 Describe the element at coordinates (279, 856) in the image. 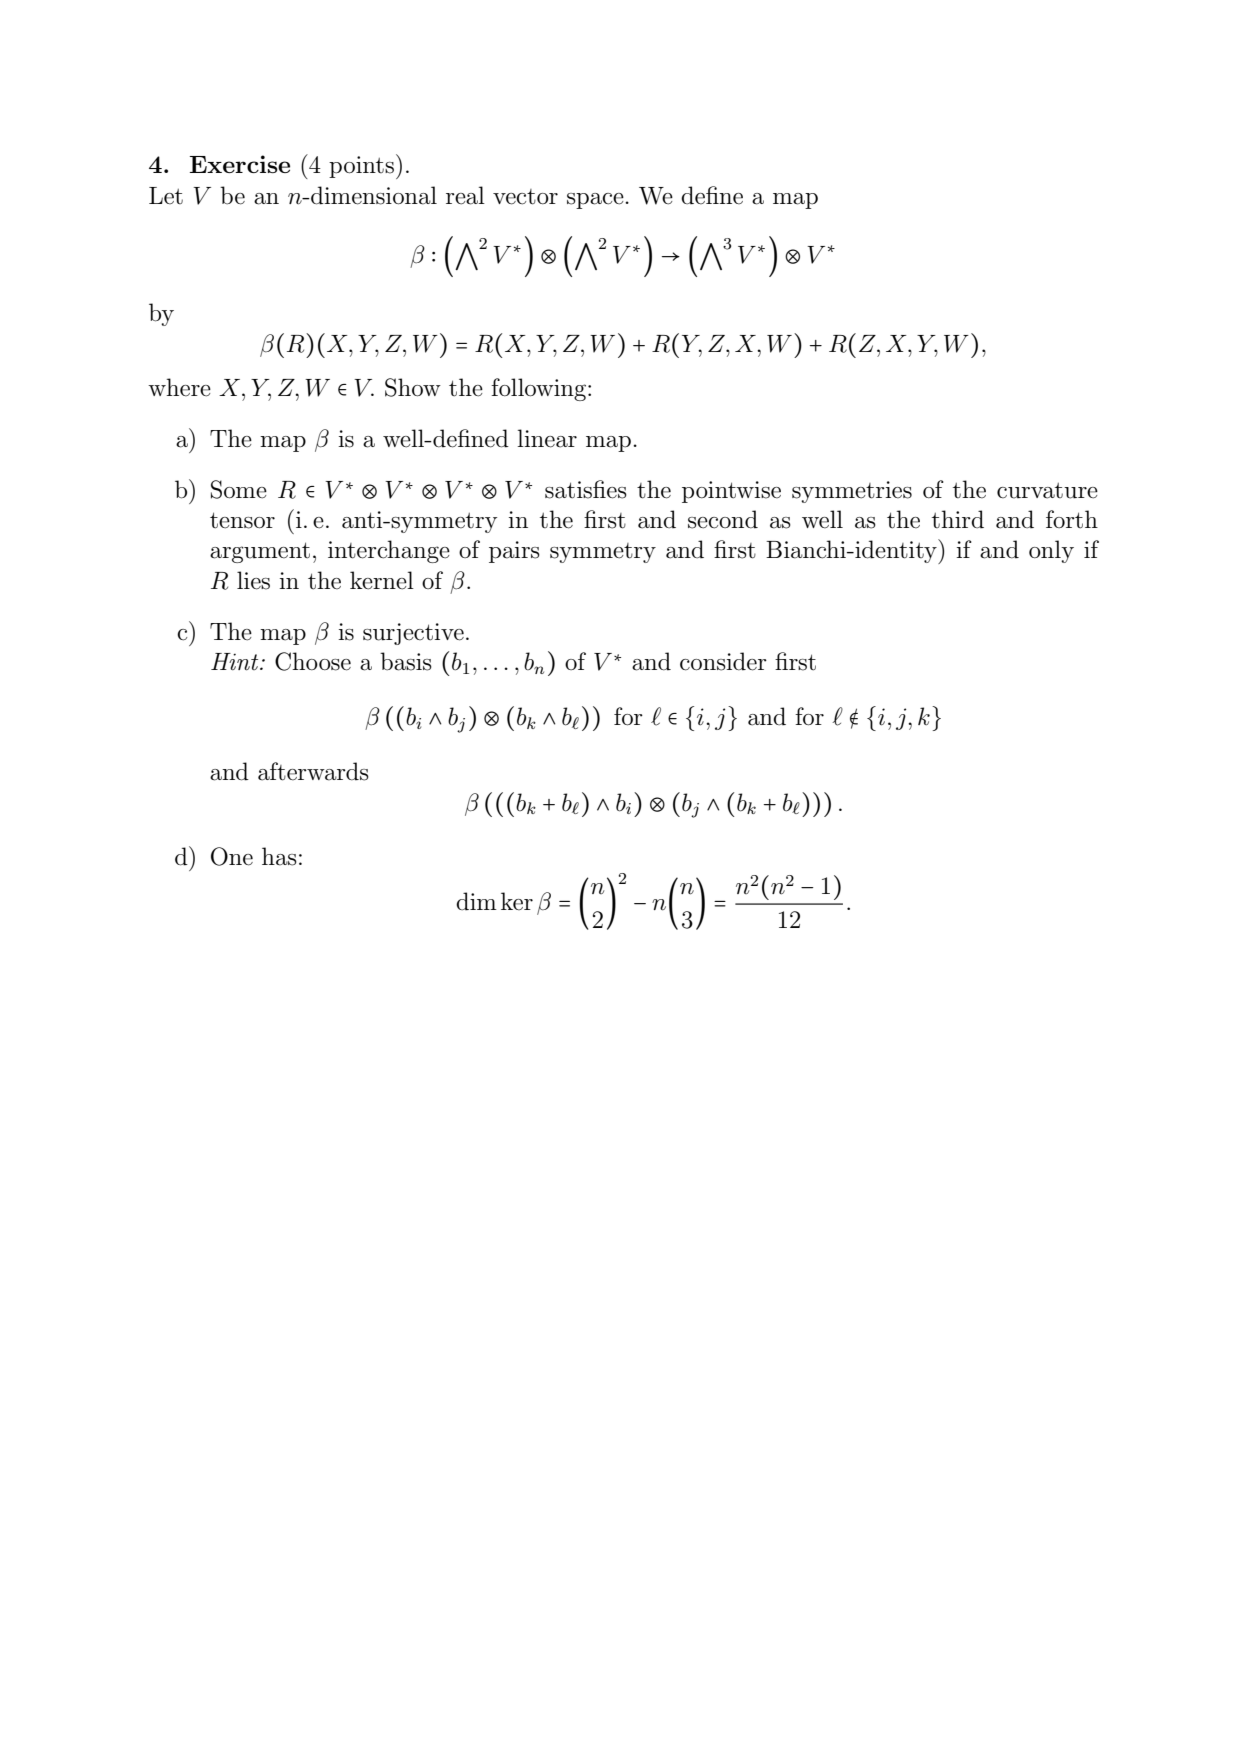

I see `has` at that location.
